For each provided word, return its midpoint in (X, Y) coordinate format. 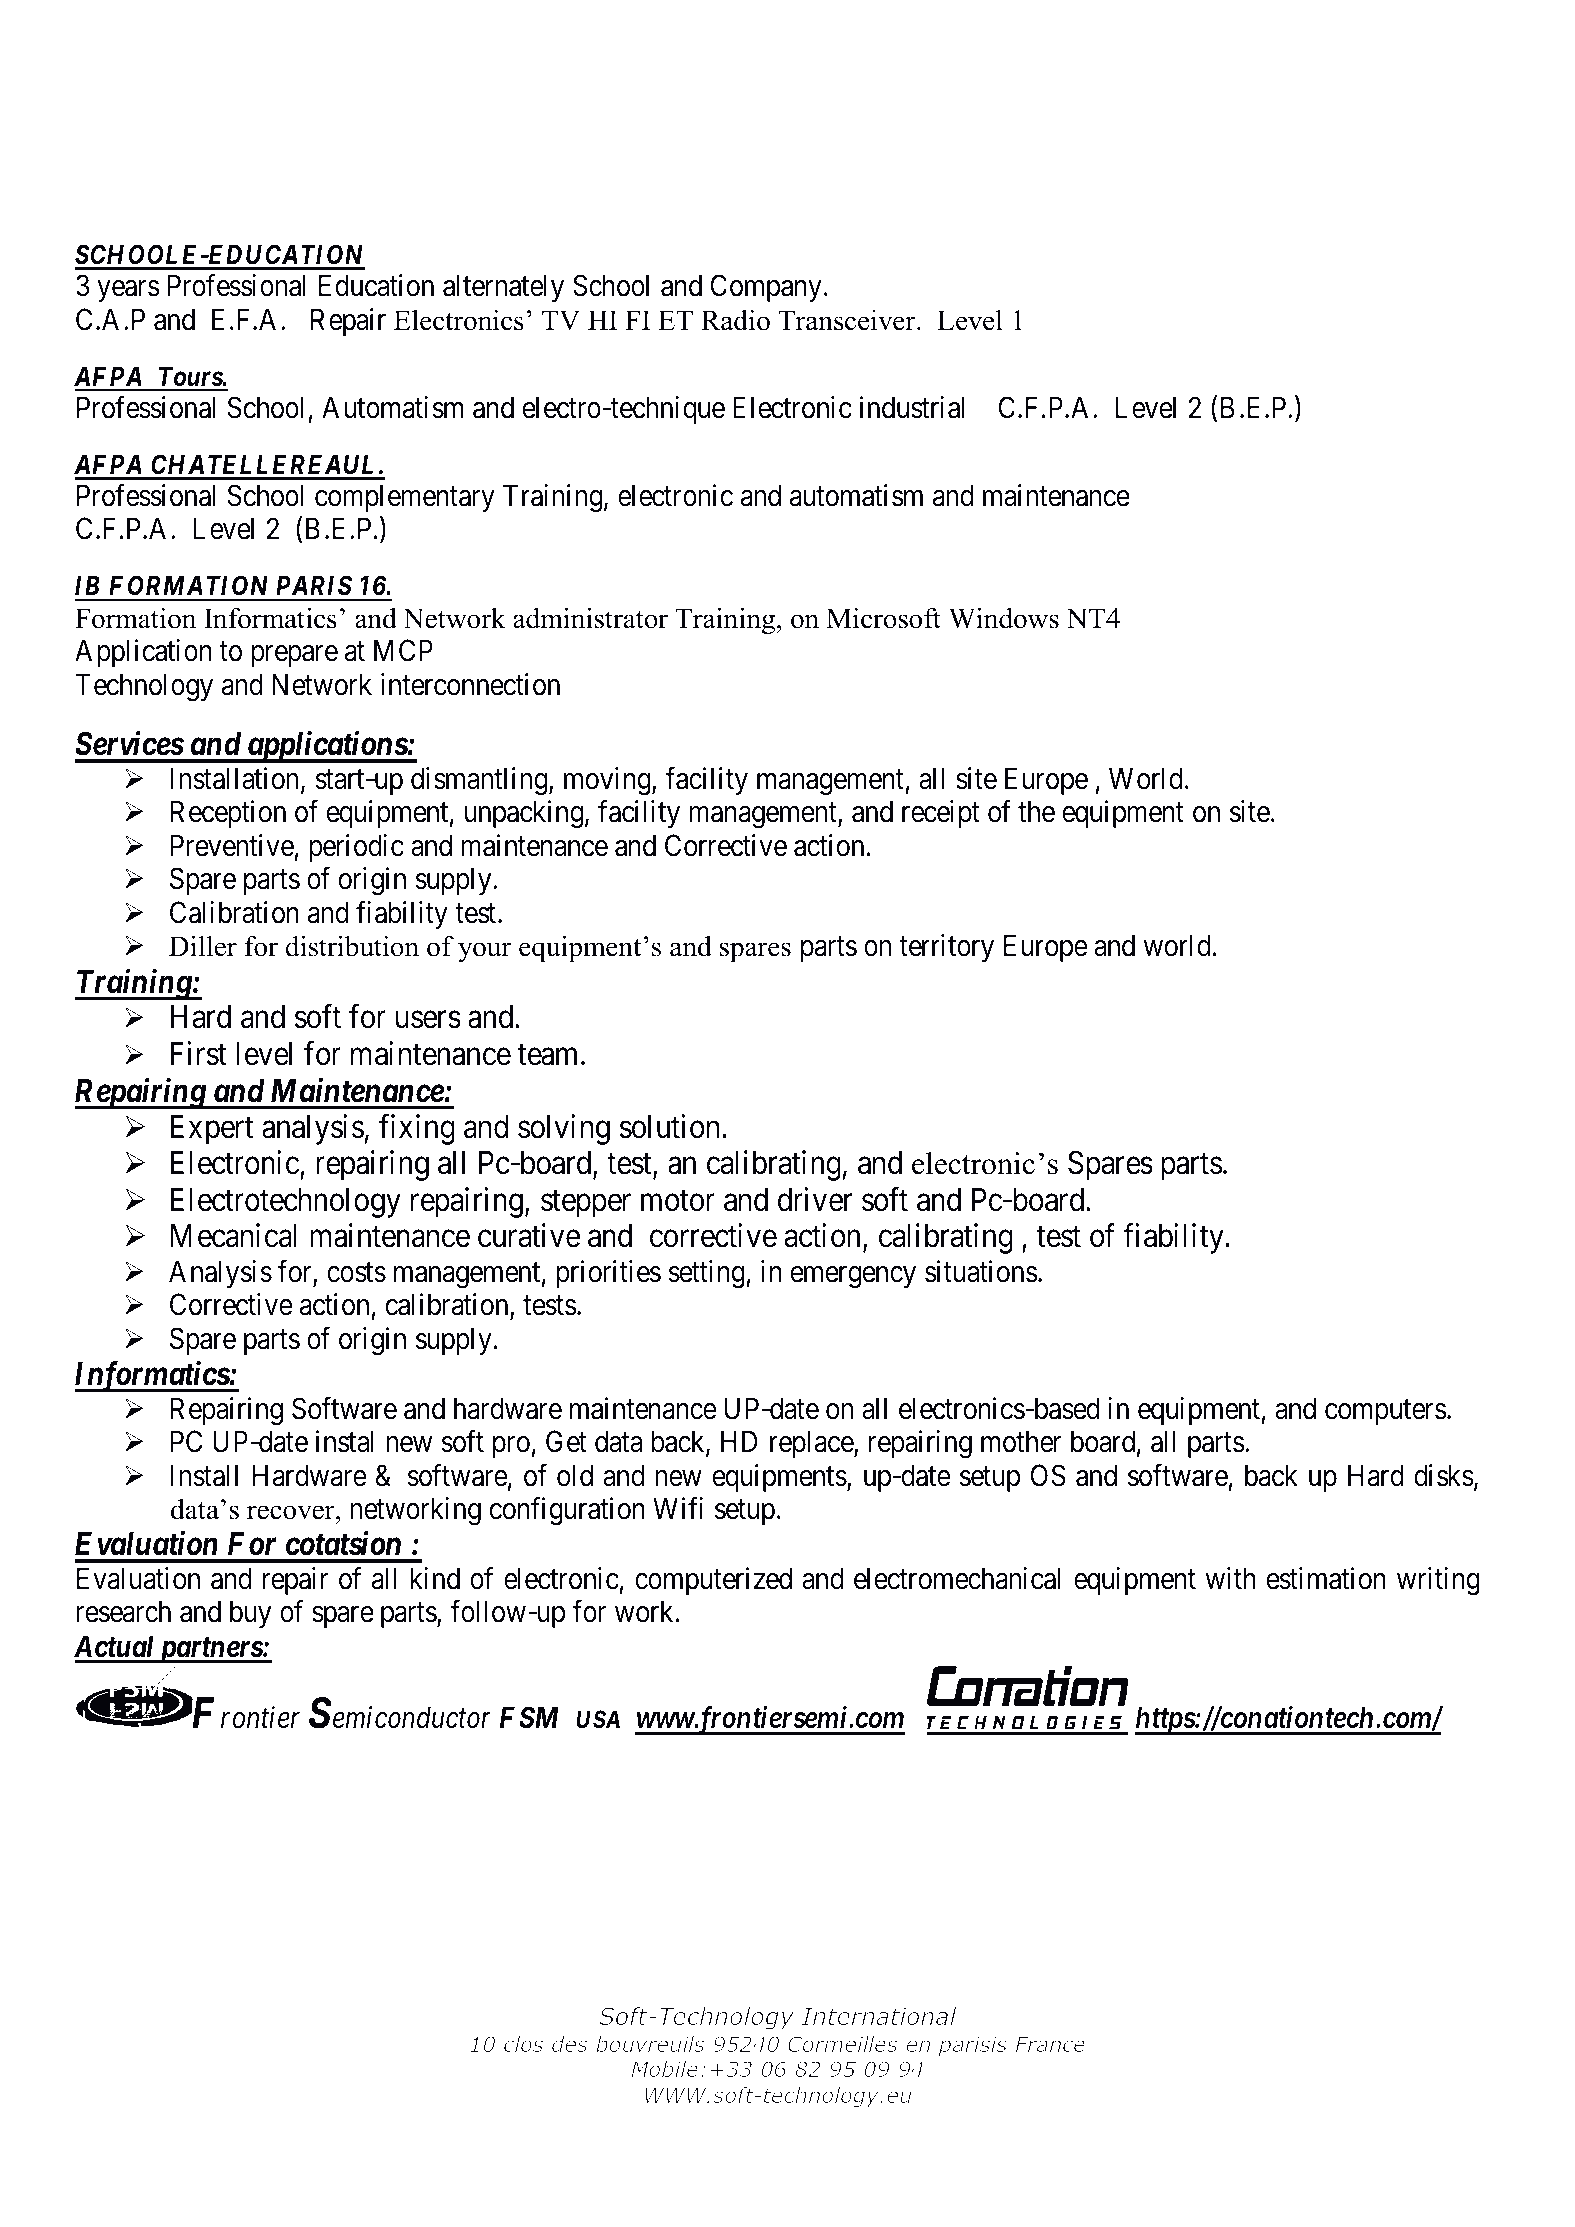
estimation (1326, 1578)
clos (523, 2044)
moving (608, 781)
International (879, 2016)
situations (981, 1271)
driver (815, 1199)
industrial (912, 407)
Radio (735, 320)
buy (251, 1614)
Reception (228, 814)
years (128, 291)
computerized (713, 1581)
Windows (1004, 618)
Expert (212, 1130)
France (1050, 2044)
